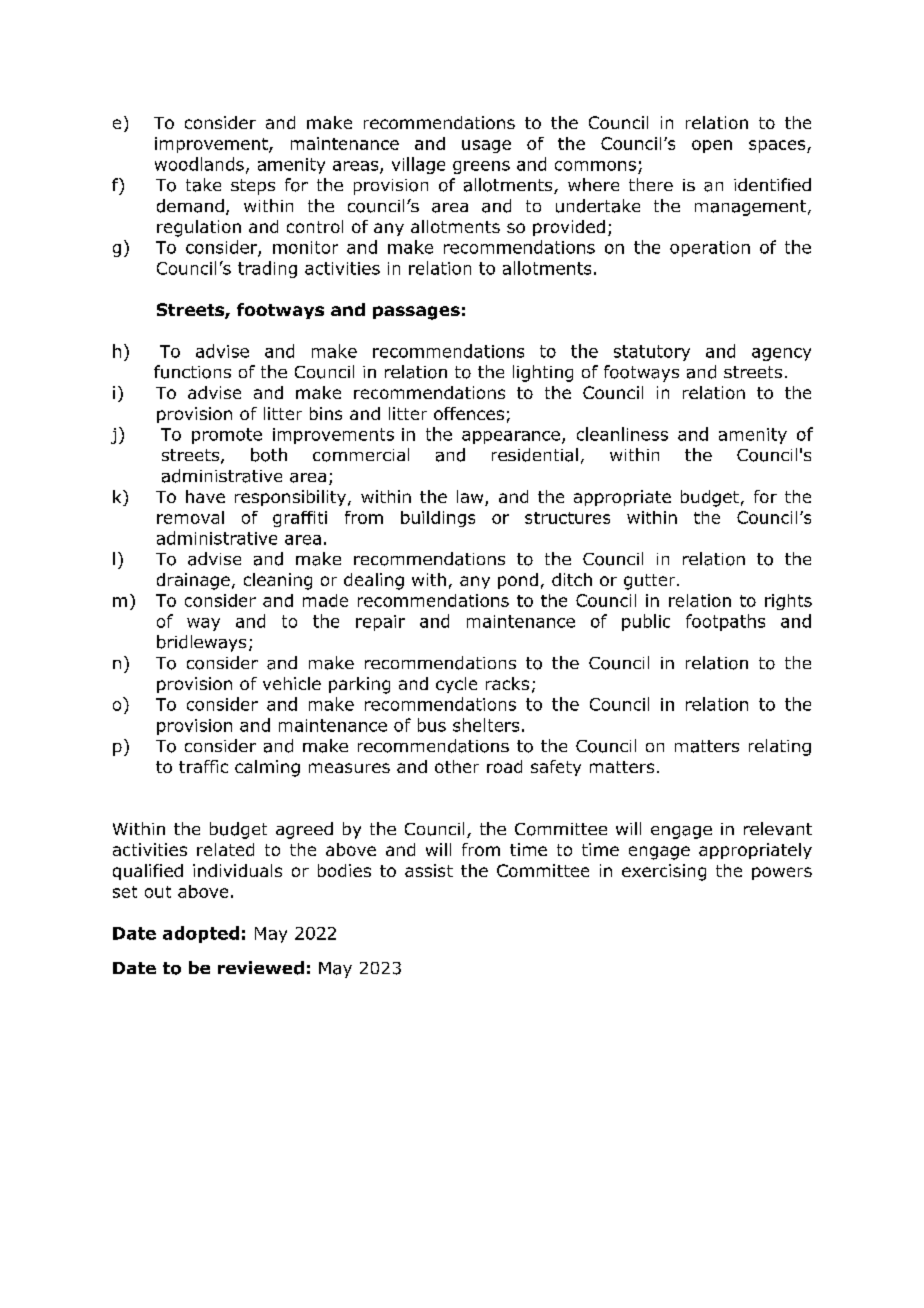 The height and width of the image is (1308, 924). What do you see at coordinates (457, 766) in the image?
I see `other` at bounding box center [457, 766].
